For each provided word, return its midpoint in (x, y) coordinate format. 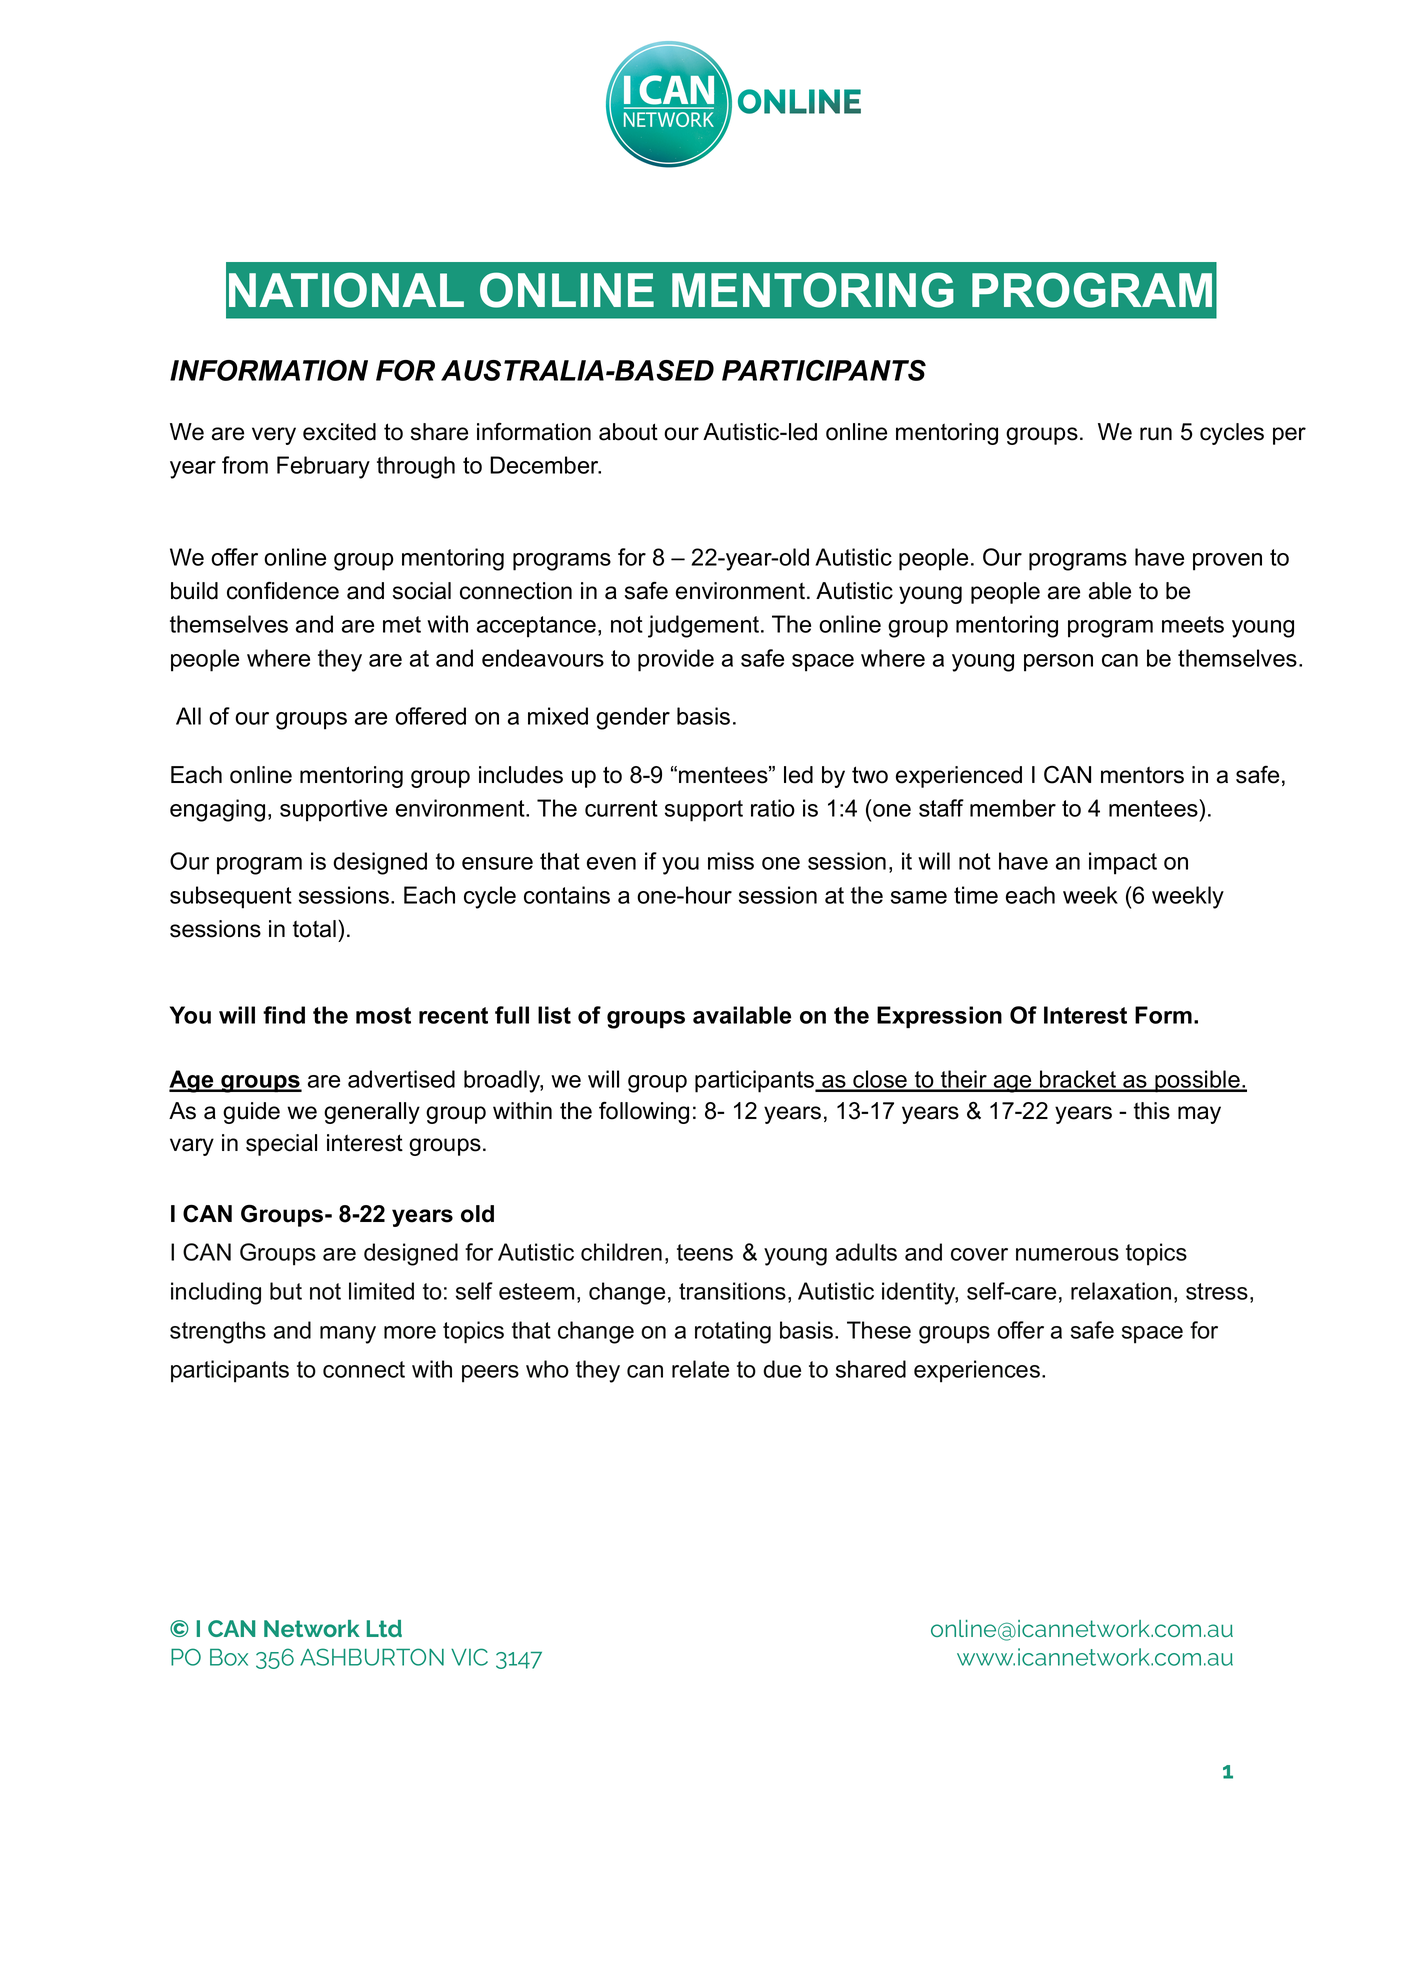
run (1156, 434)
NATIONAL (346, 290)
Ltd (384, 1628)
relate (700, 1369)
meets (1193, 624)
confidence (283, 590)
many (348, 1335)
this (1152, 1111)
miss (731, 861)
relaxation (1121, 1291)
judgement (703, 626)
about (628, 432)
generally (372, 1113)
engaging (217, 810)
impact (1123, 863)
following (644, 1112)
